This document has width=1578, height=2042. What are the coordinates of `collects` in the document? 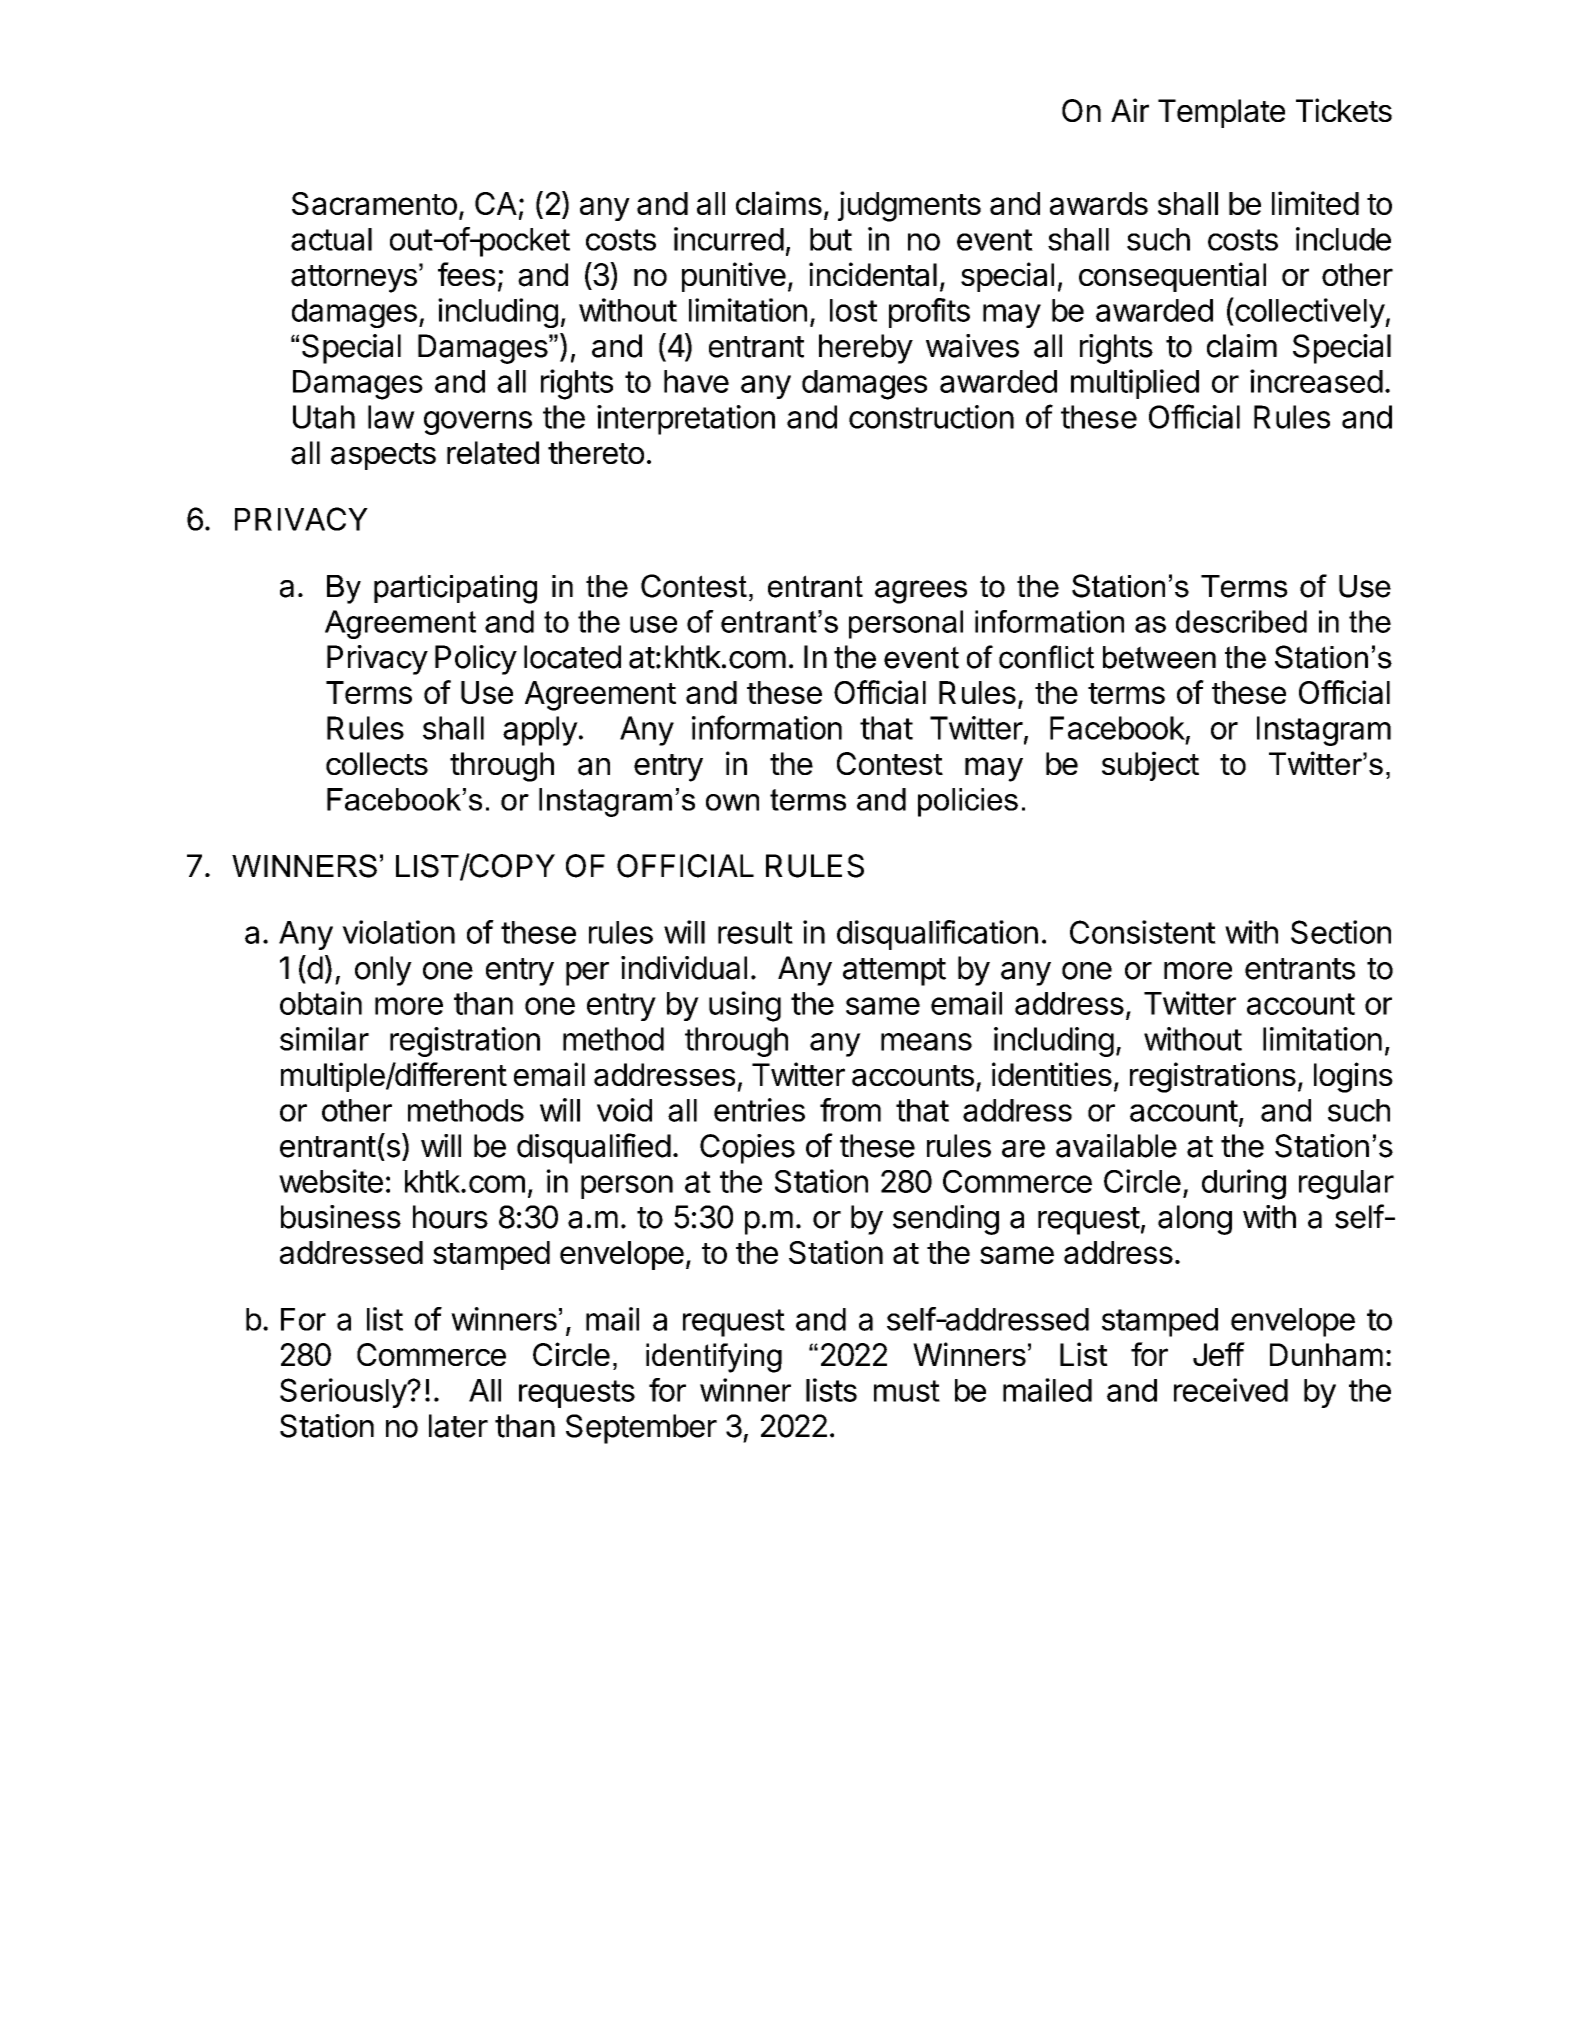 It's located at (377, 763).
